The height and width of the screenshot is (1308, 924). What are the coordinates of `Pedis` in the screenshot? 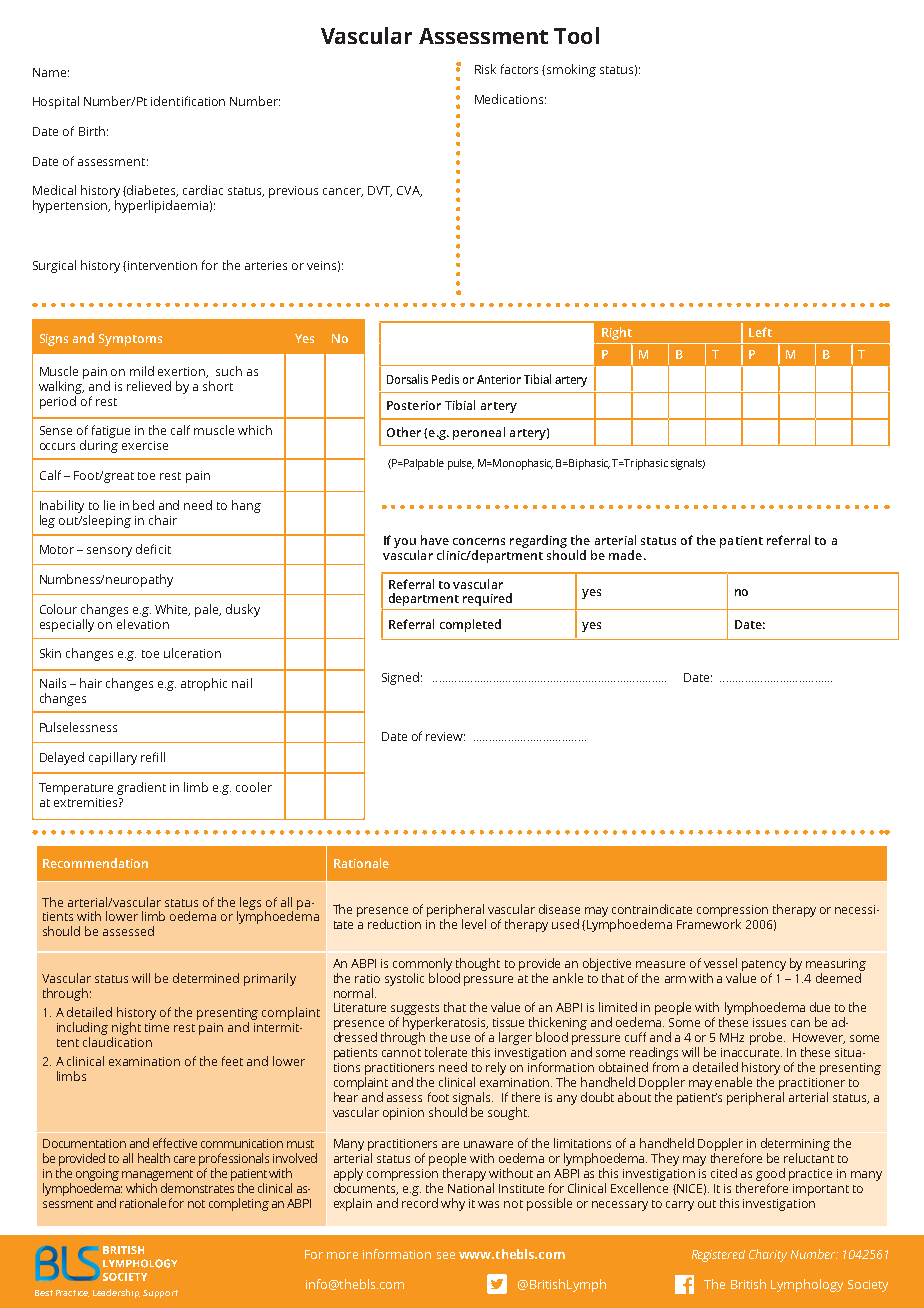 It's located at (445, 379).
